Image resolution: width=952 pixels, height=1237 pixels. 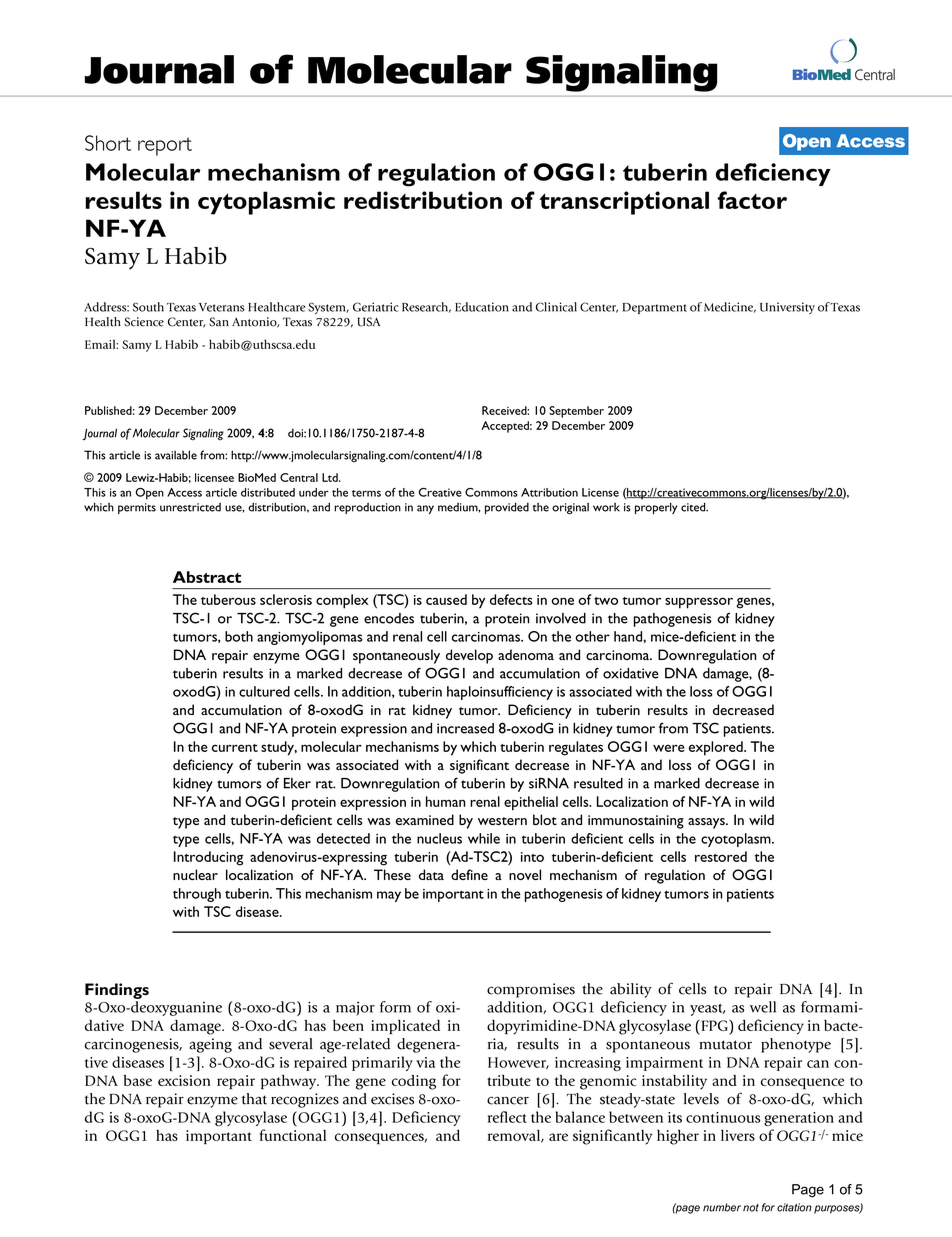 What do you see at coordinates (165, 146) in the image?
I see `report` at bounding box center [165, 146].
